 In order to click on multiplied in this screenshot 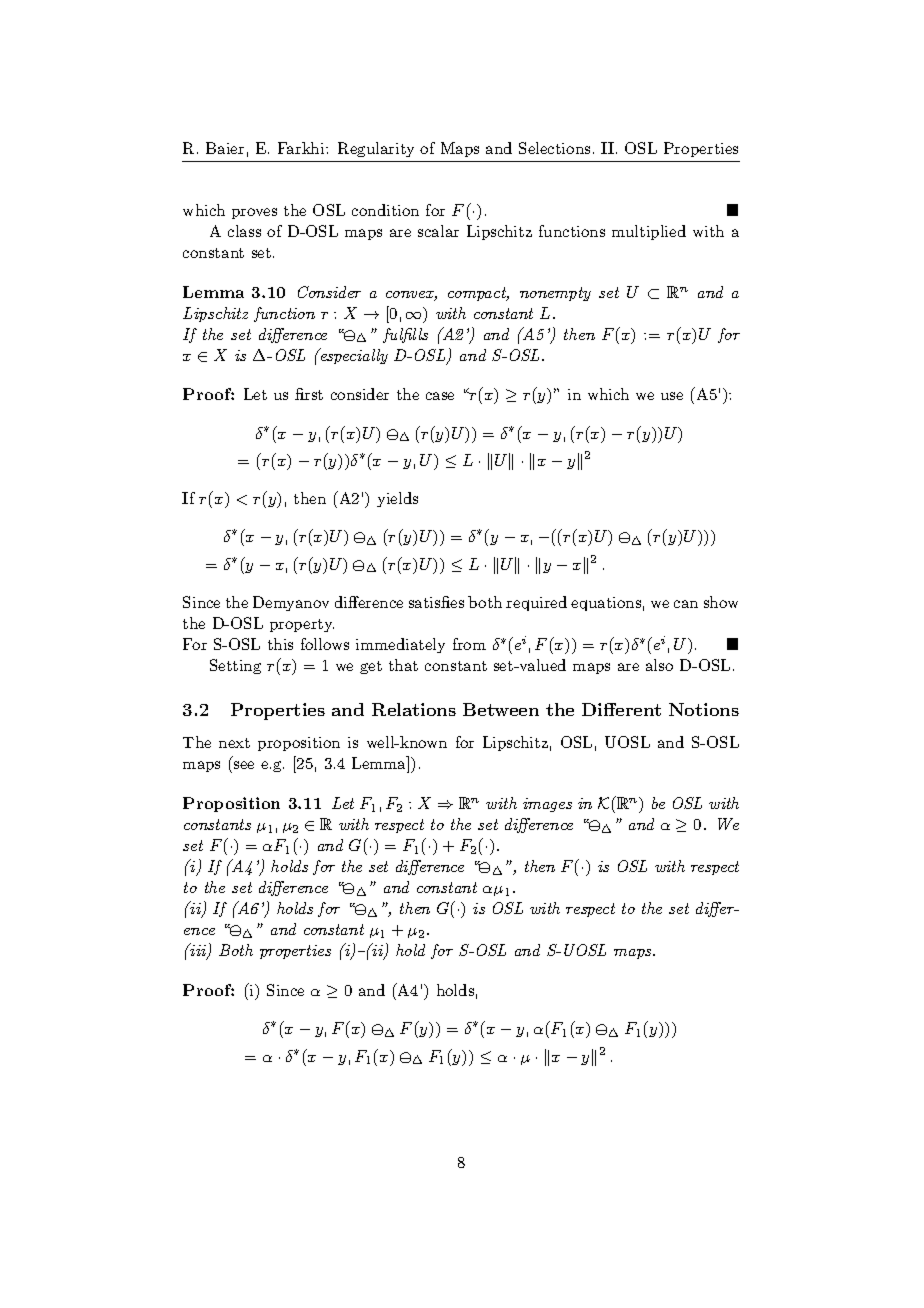, I will do `click(649, 232)`.
